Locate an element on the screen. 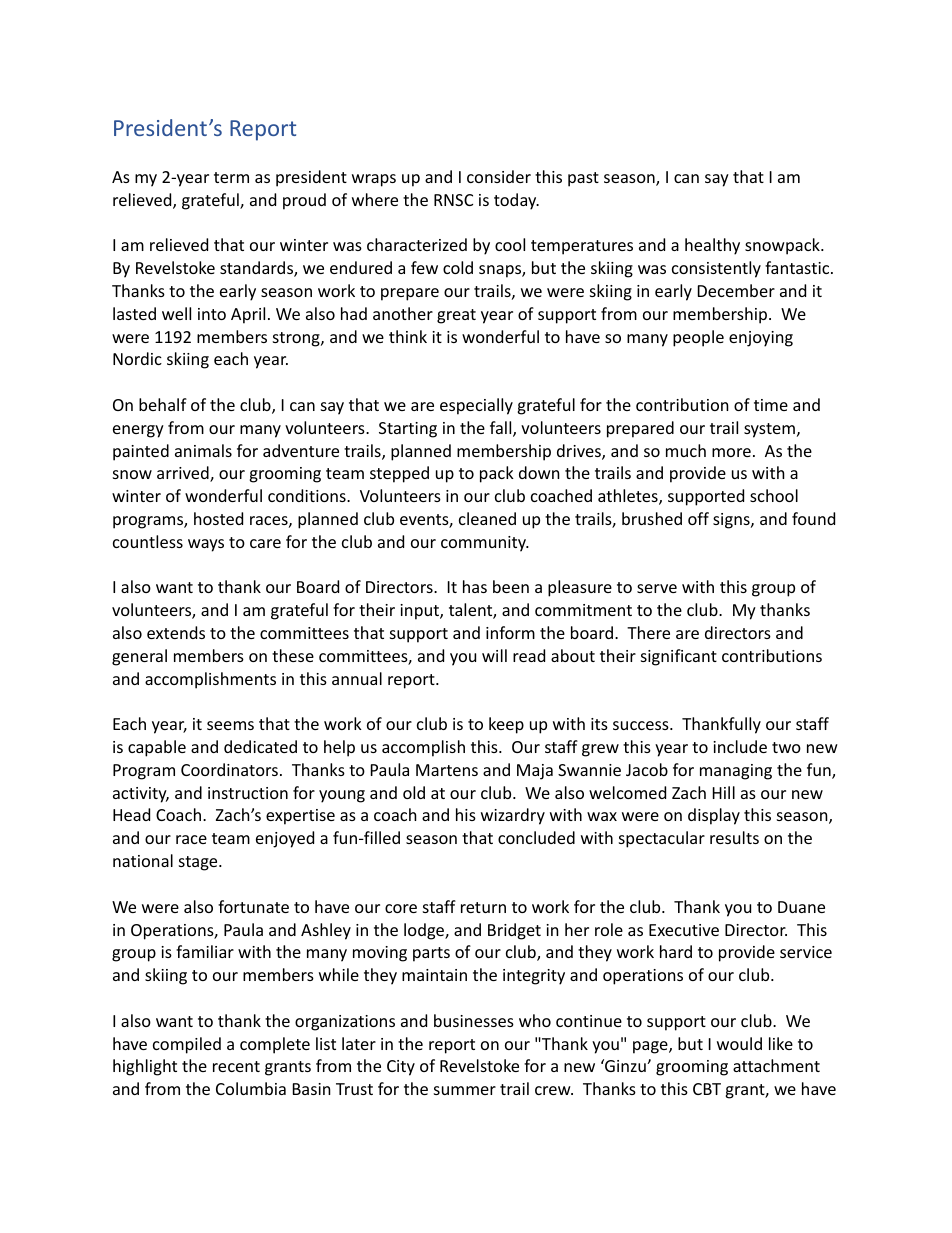 This screenshot has height=1233, width=952. healthy is located at coordinates (712, 246).
